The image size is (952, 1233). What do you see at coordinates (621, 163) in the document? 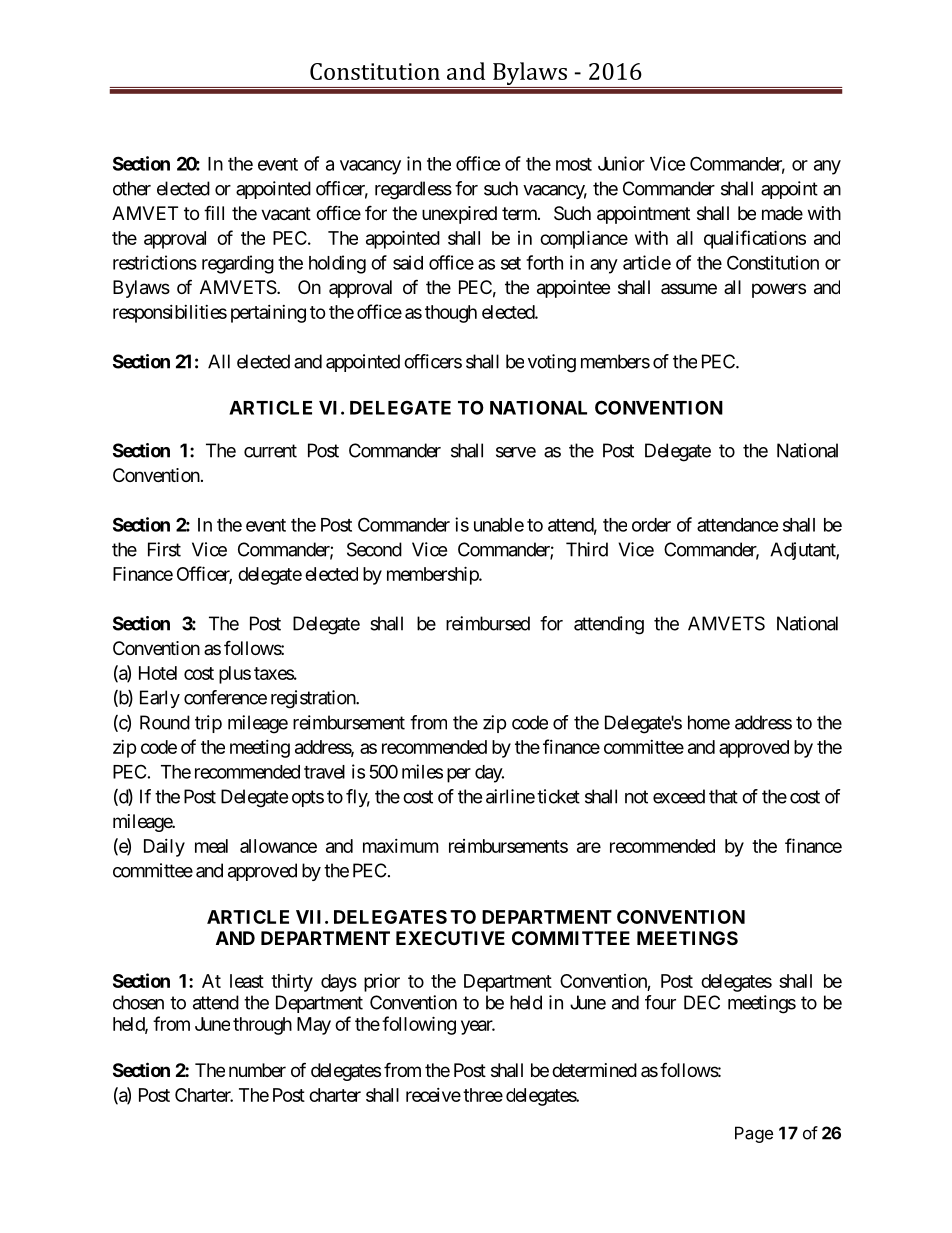
I see `Junior` at bounding box center [621, 163].
